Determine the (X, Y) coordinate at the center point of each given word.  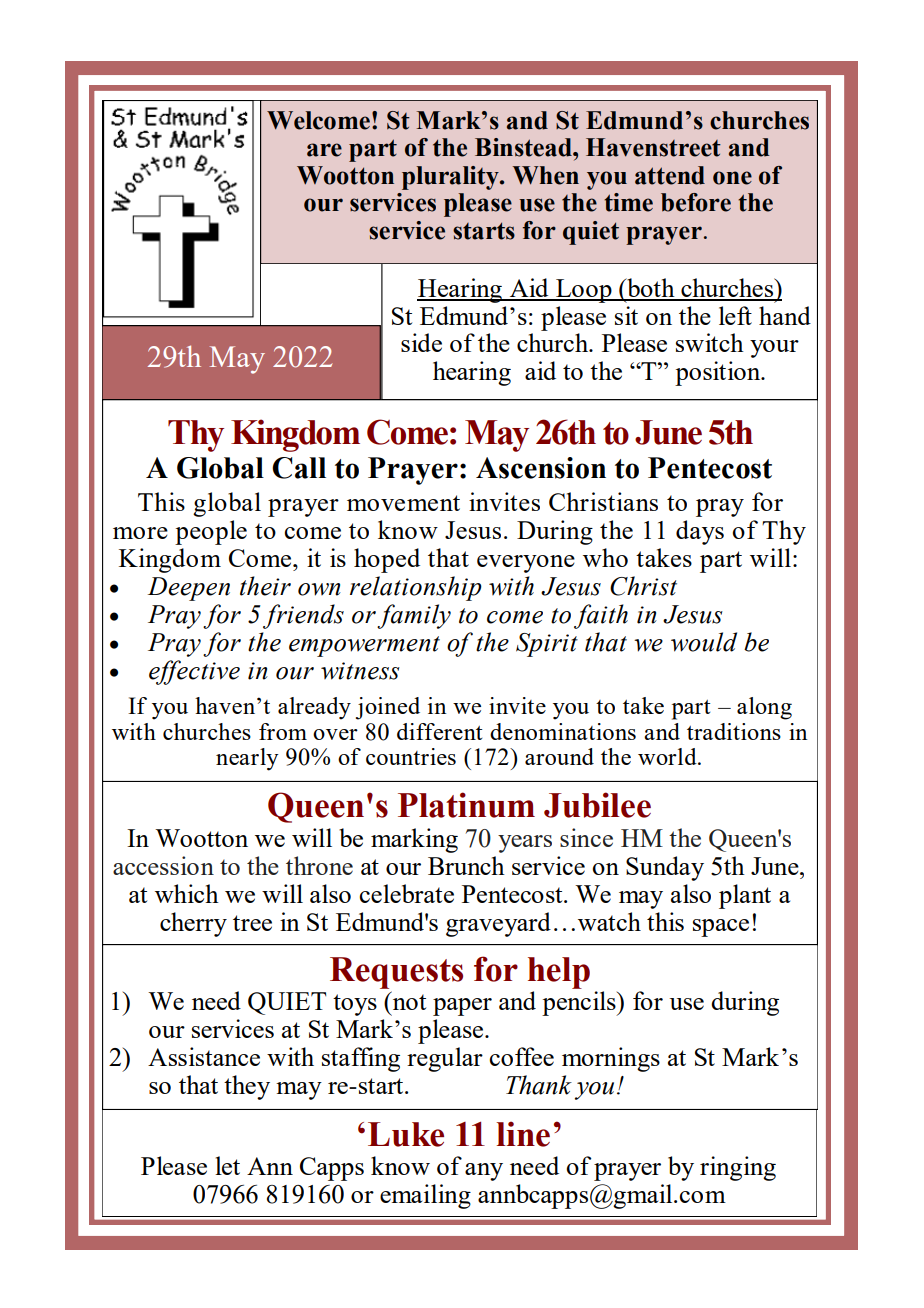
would (704, 642)
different (439, 731)
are (324, 150)
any (484, 1172)
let (227, 1165)
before (696, 202)
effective (194, 672)
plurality (451, 178)
